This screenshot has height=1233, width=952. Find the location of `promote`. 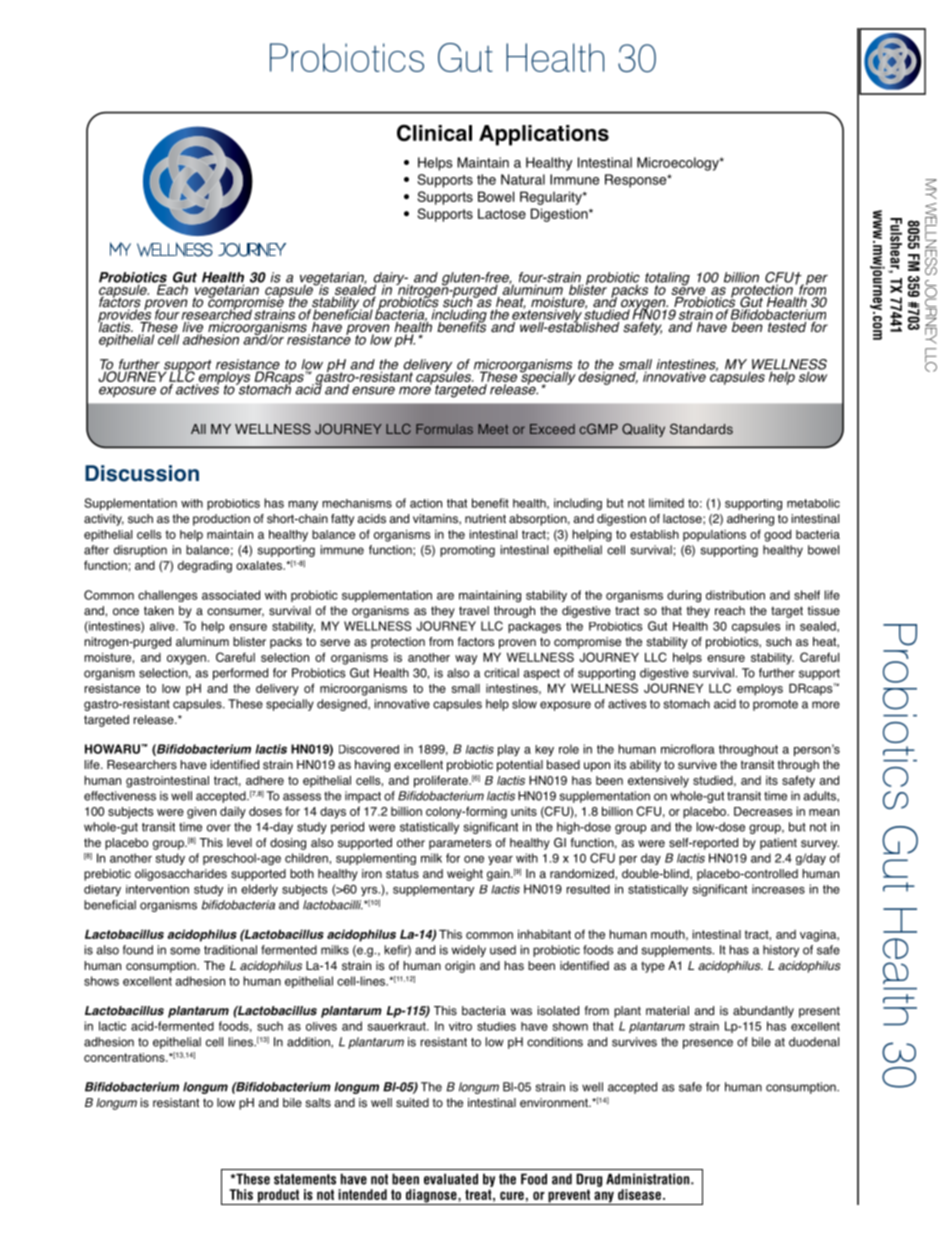

promote is located at coordinates (775, 705).
